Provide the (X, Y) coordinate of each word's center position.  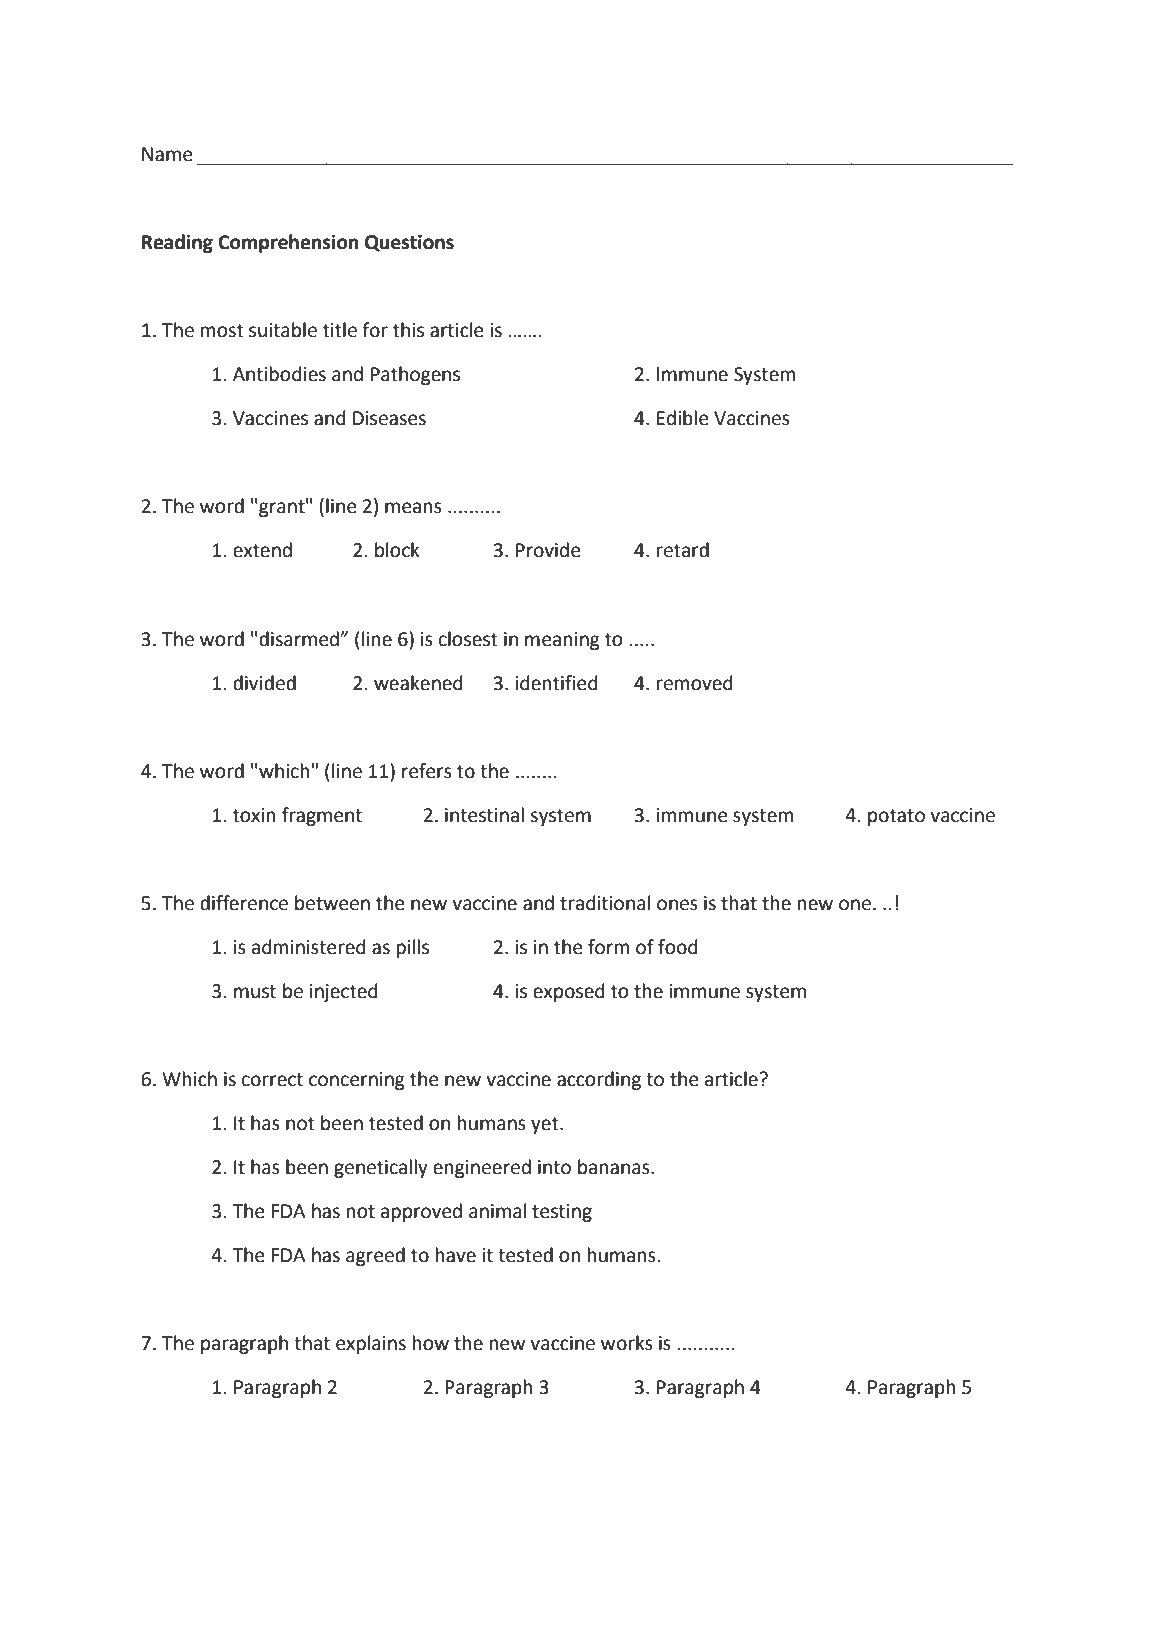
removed (695, 683)
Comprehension (288, 243)
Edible (682, 418)
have (456, 1255)
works (627, 1343)
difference (244, 903)
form (608, 947)
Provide (548, 550)
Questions (409, 243)
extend (262, 550)
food (678, 947)
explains (371, 1344)
